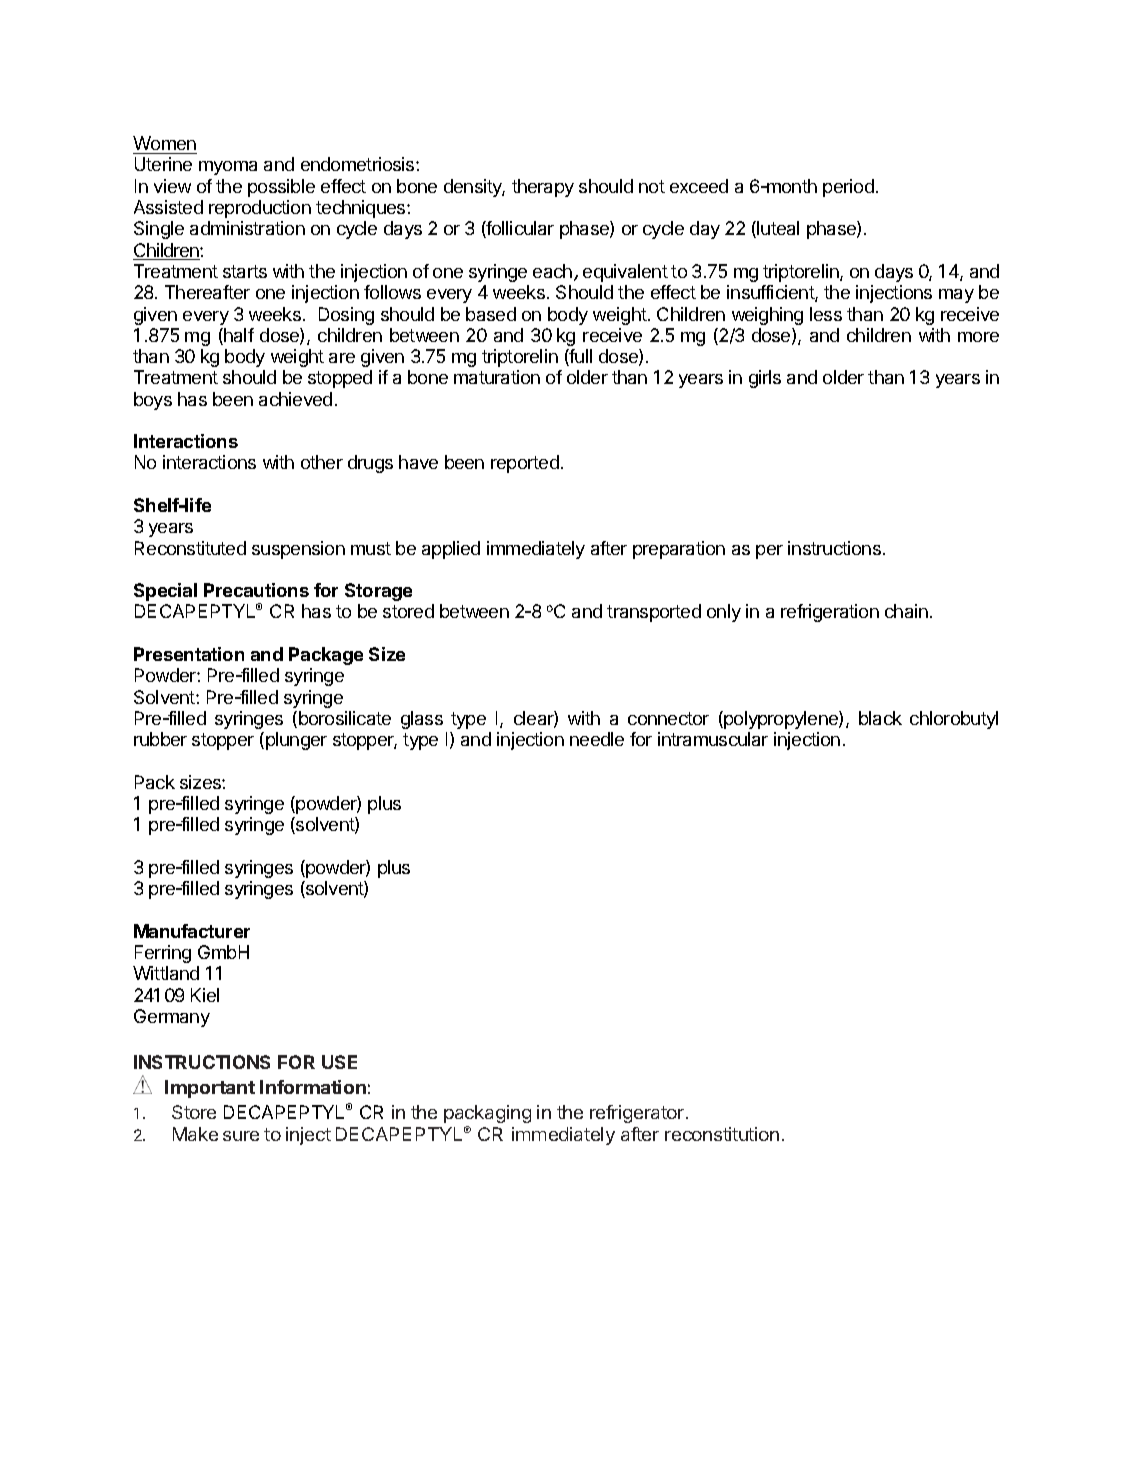 The width and height of the screenshot is (1133, 1466). What do you see at coordinates (637, 1114) in the screenshot?
I see `refrigerator` at bounding box center [637, 1114].
